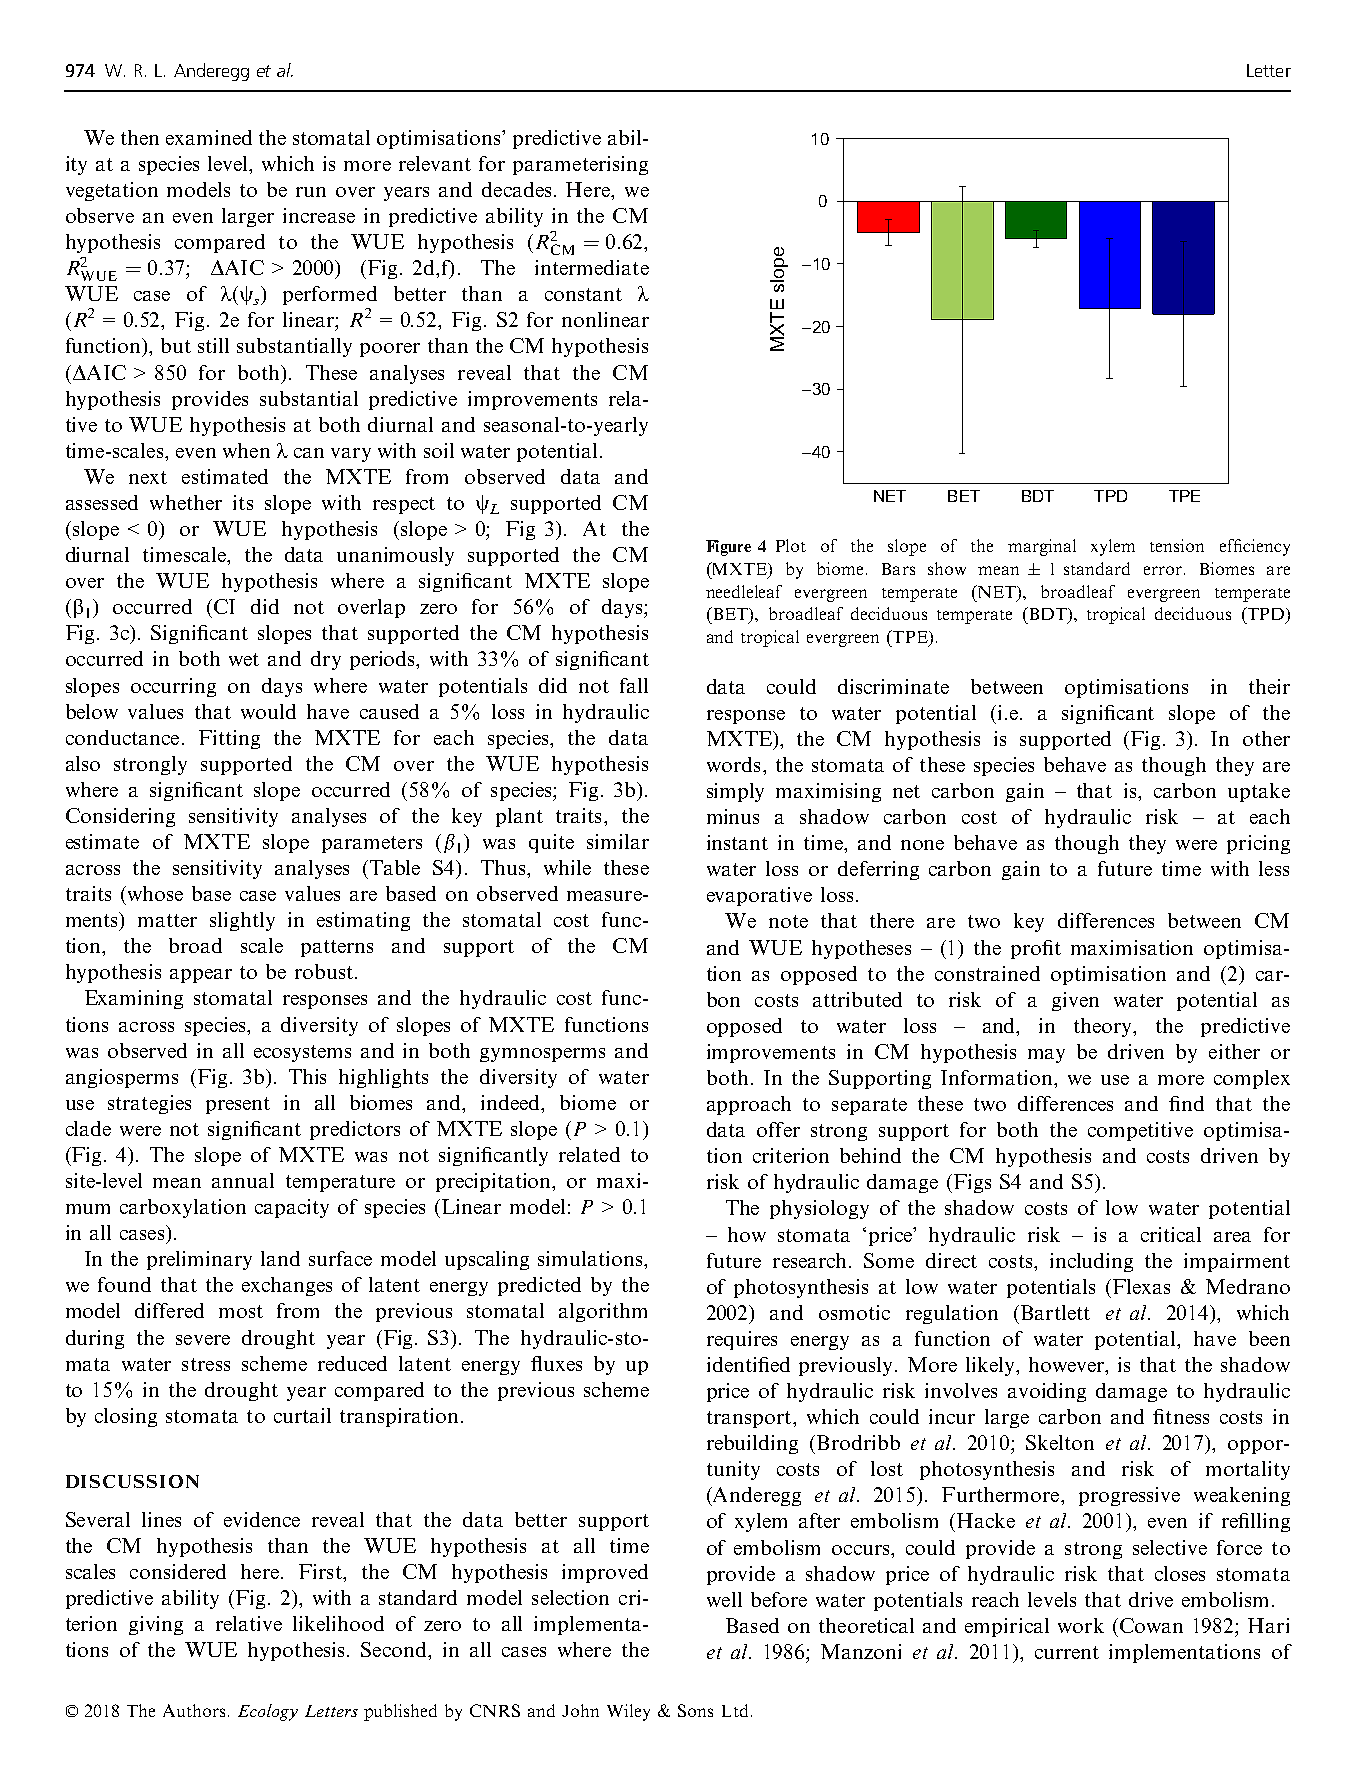 The height and width of the document is (1781, 1355). I want to click on offer, so click(778, 1129).
